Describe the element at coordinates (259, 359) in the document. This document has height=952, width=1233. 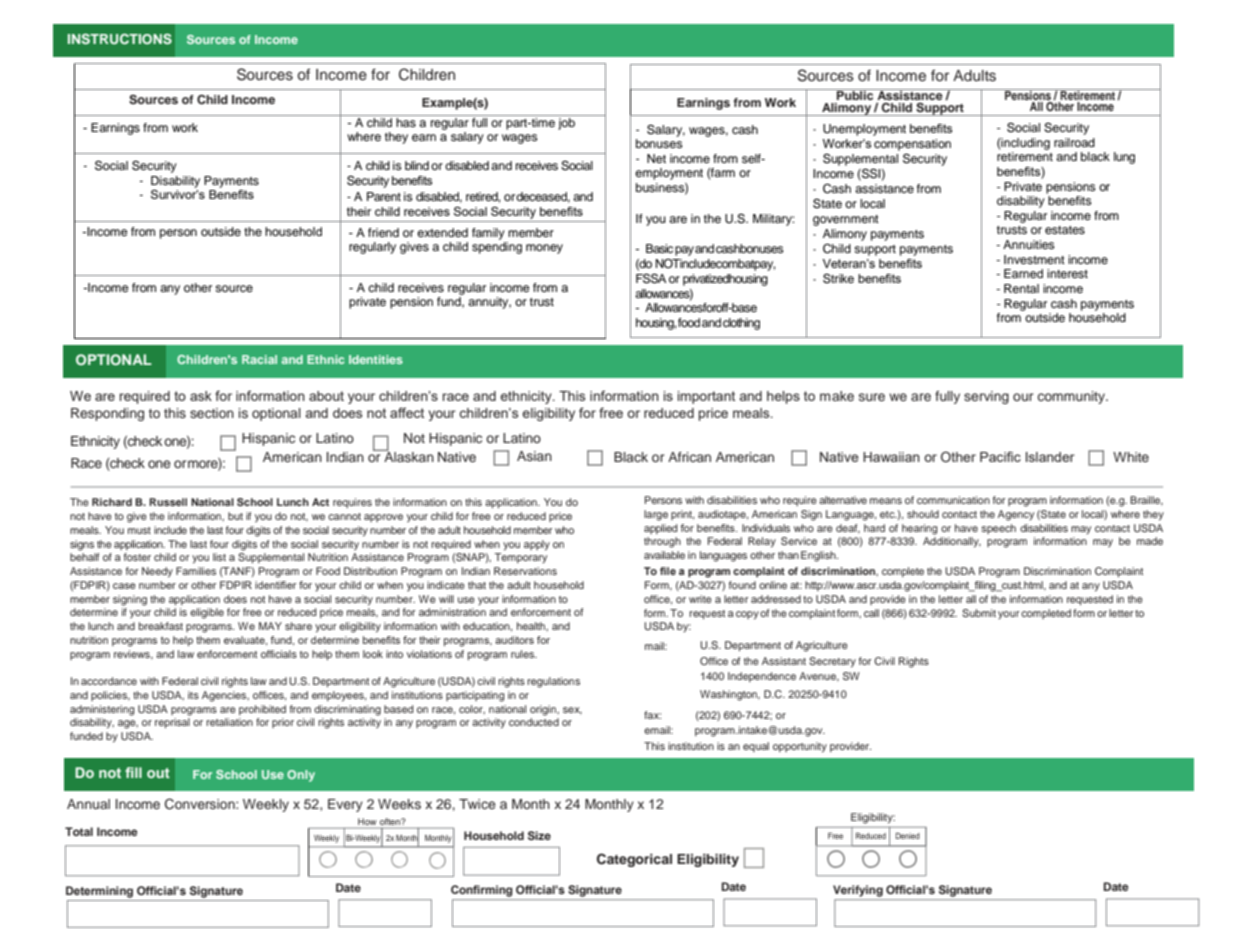
I see `Racial` at that location.
